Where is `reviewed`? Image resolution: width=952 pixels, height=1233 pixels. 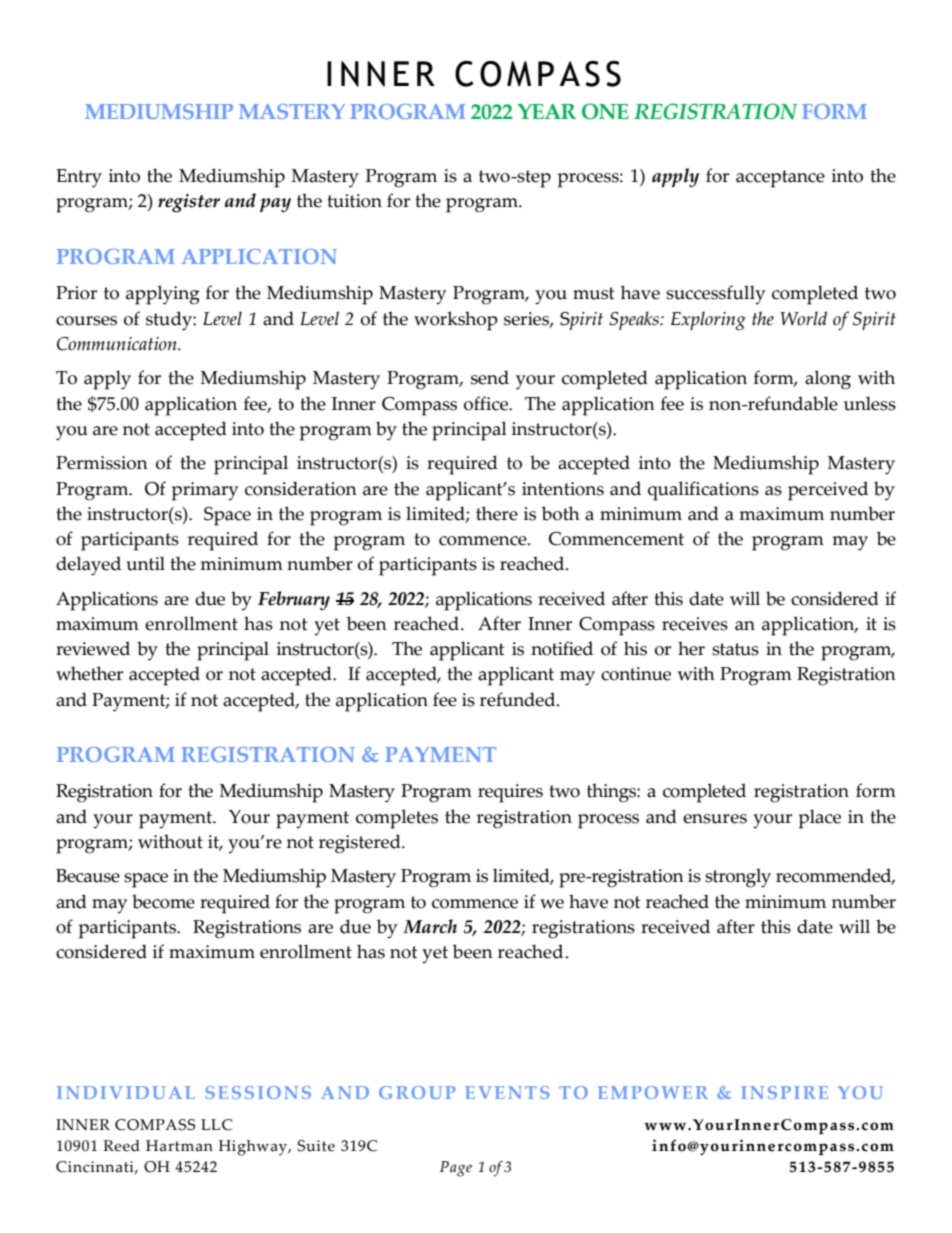
reviewed is located at coordinates (93, 648).
